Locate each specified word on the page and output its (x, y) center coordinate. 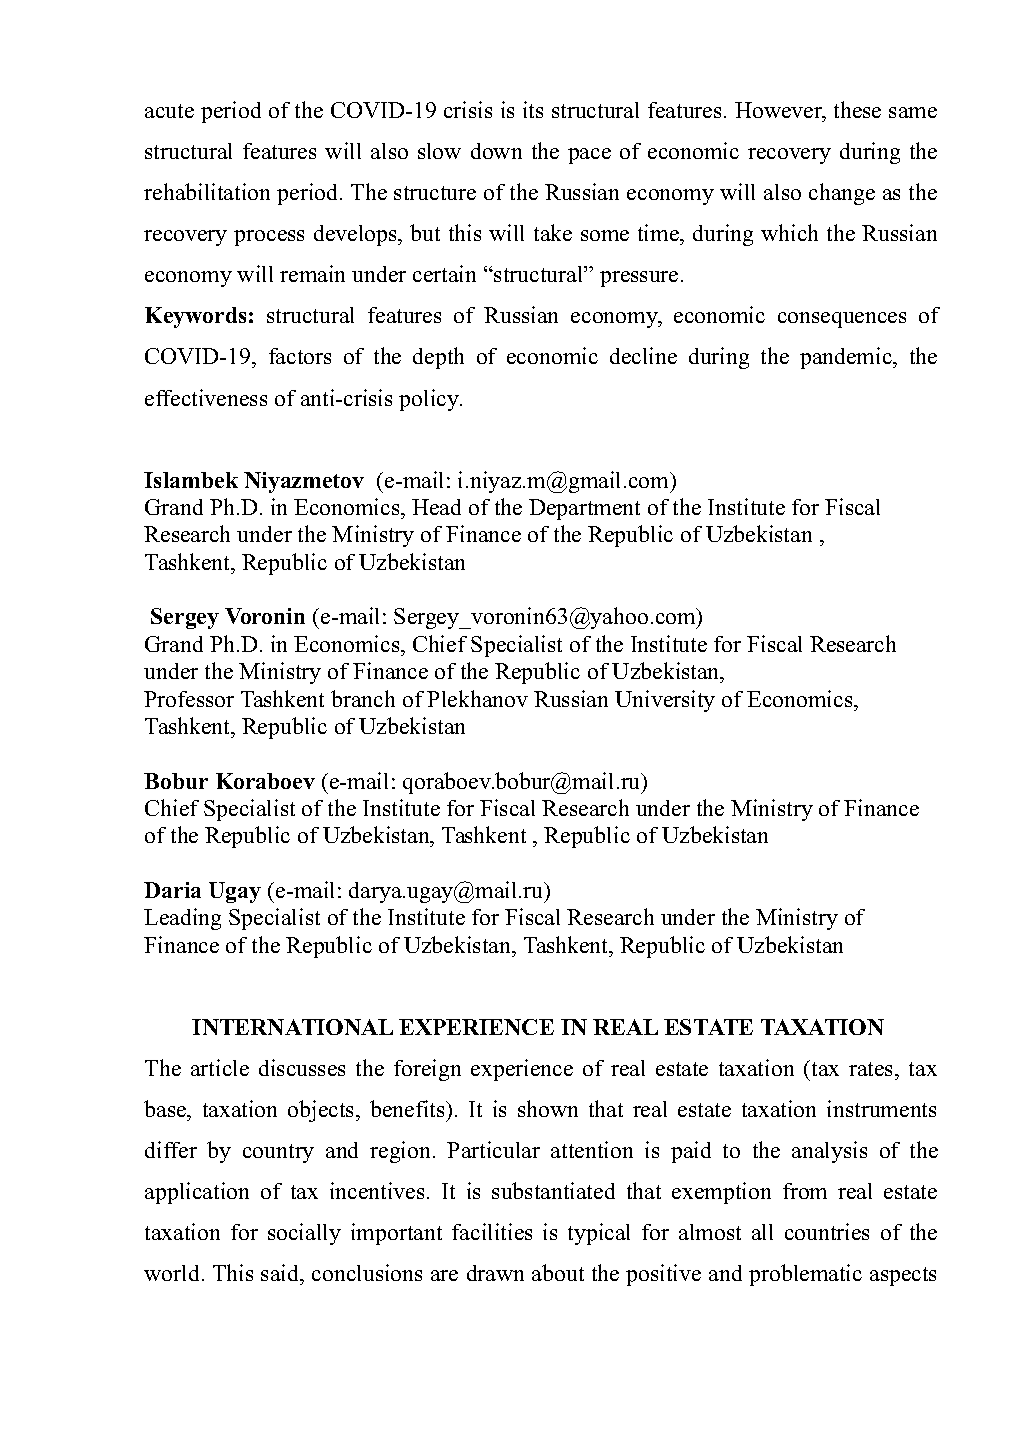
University (665, 701)
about (558, 1272)
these (857, 109)
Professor (189, 699)
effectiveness (206, 397)
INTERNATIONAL (292, 1027)
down (496, 151)
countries (827, 1231)
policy (430, 400)
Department (584, 509)
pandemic (847, 358)
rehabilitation (207, 191)
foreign (427, 1070)
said (281, 1272)
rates (872, 1069)
